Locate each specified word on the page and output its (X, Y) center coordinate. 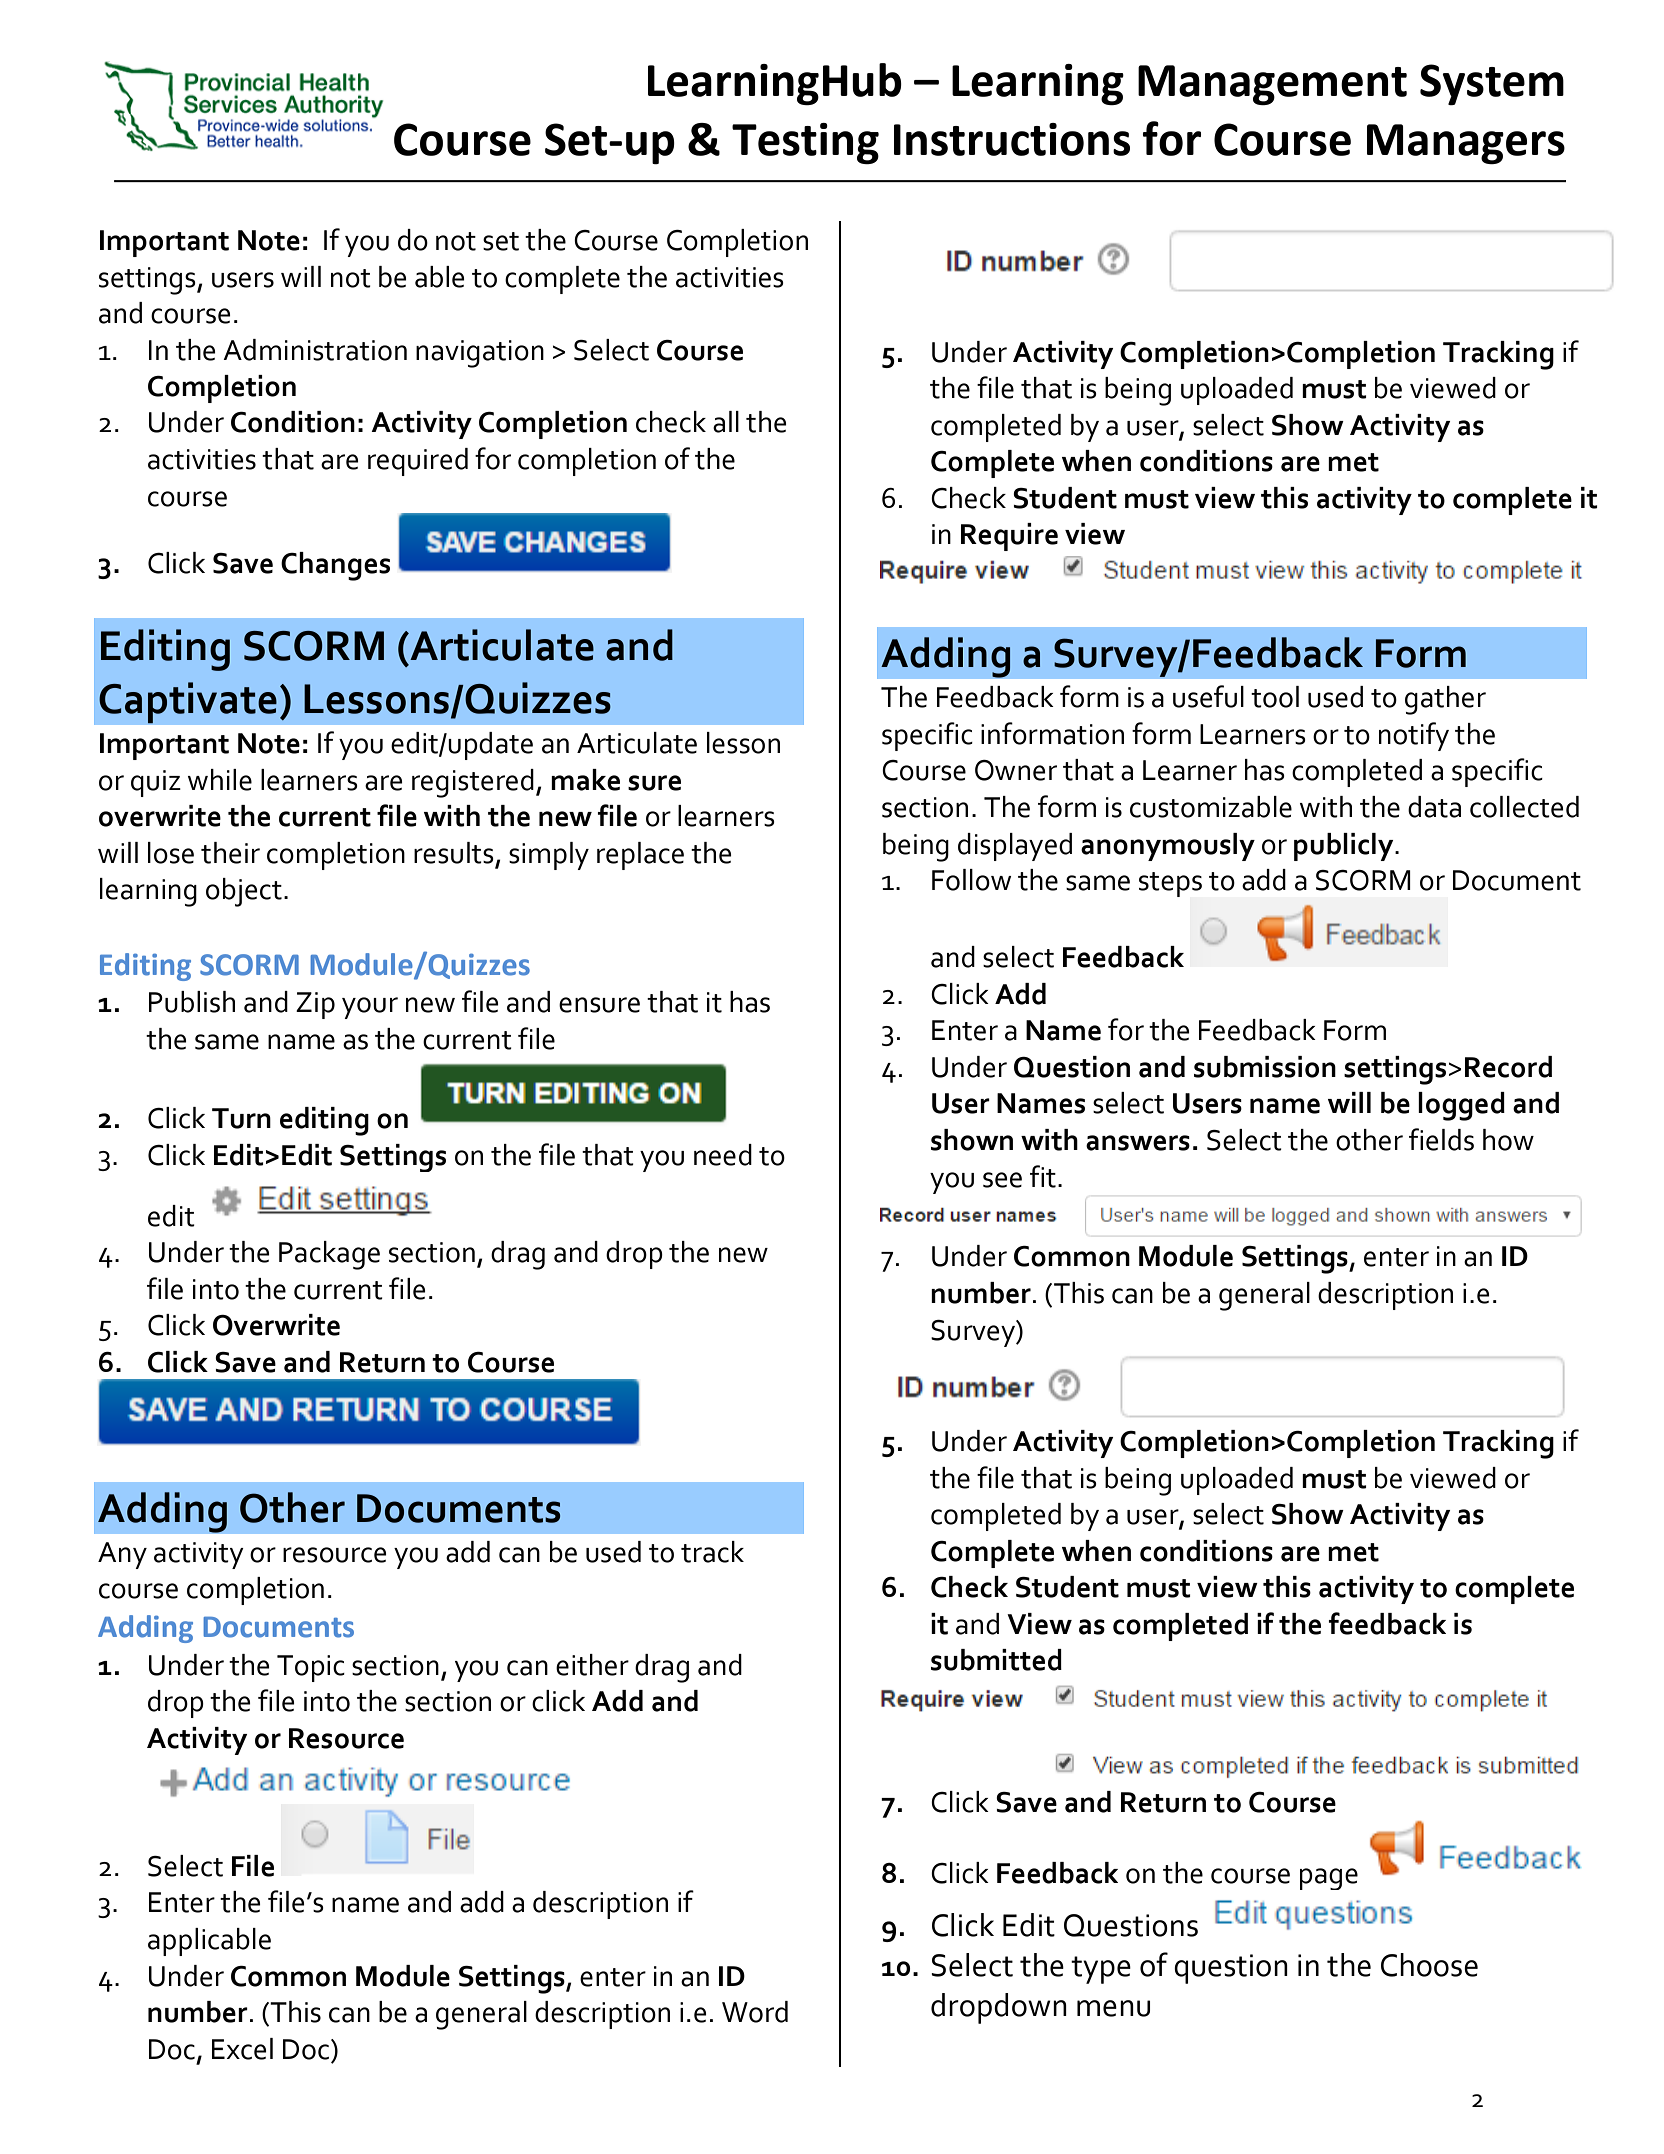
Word (755, 2012)
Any (122, 1555)
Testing (805, 143)
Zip (315, 1005)
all (726, 422)
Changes (335, 566)
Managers (1466, 144)
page (1329, 1879)
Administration (315, 350)
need (723, 1155)
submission (1265, 1067)
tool (1275, 697)
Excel (242, 2049)
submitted (996, 1660)
